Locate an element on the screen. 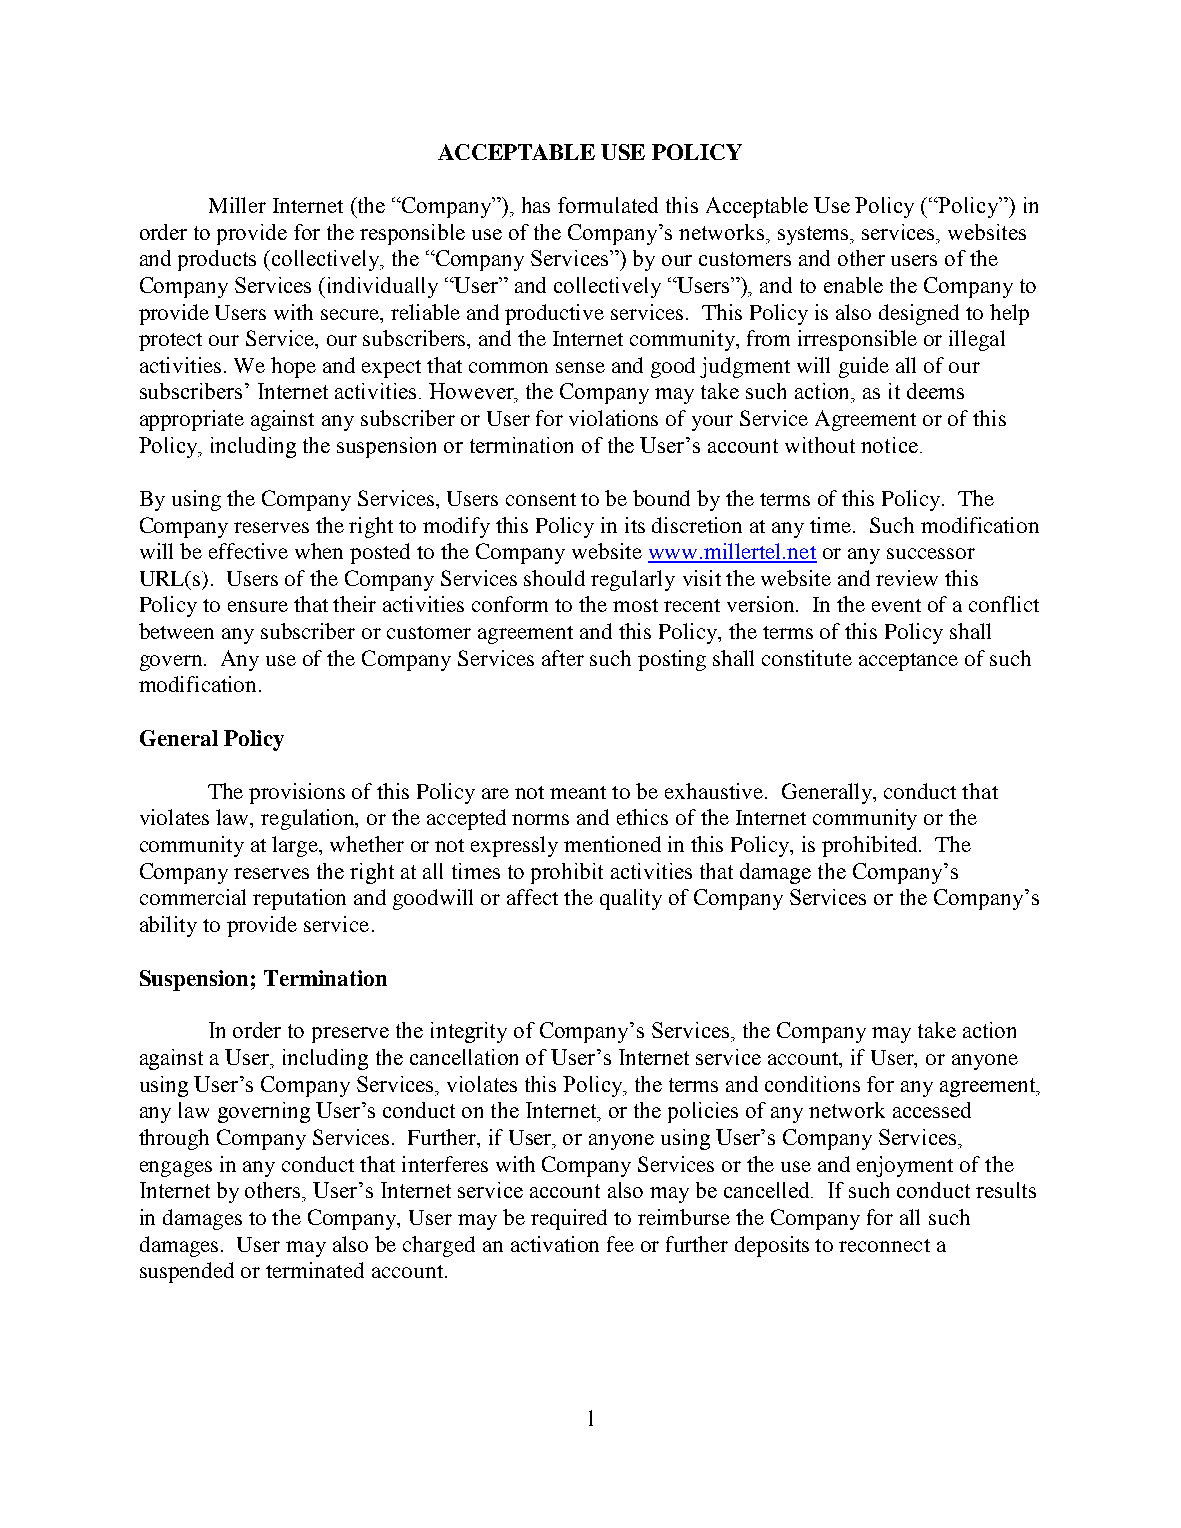  review is located at coordinates (907, 578).
